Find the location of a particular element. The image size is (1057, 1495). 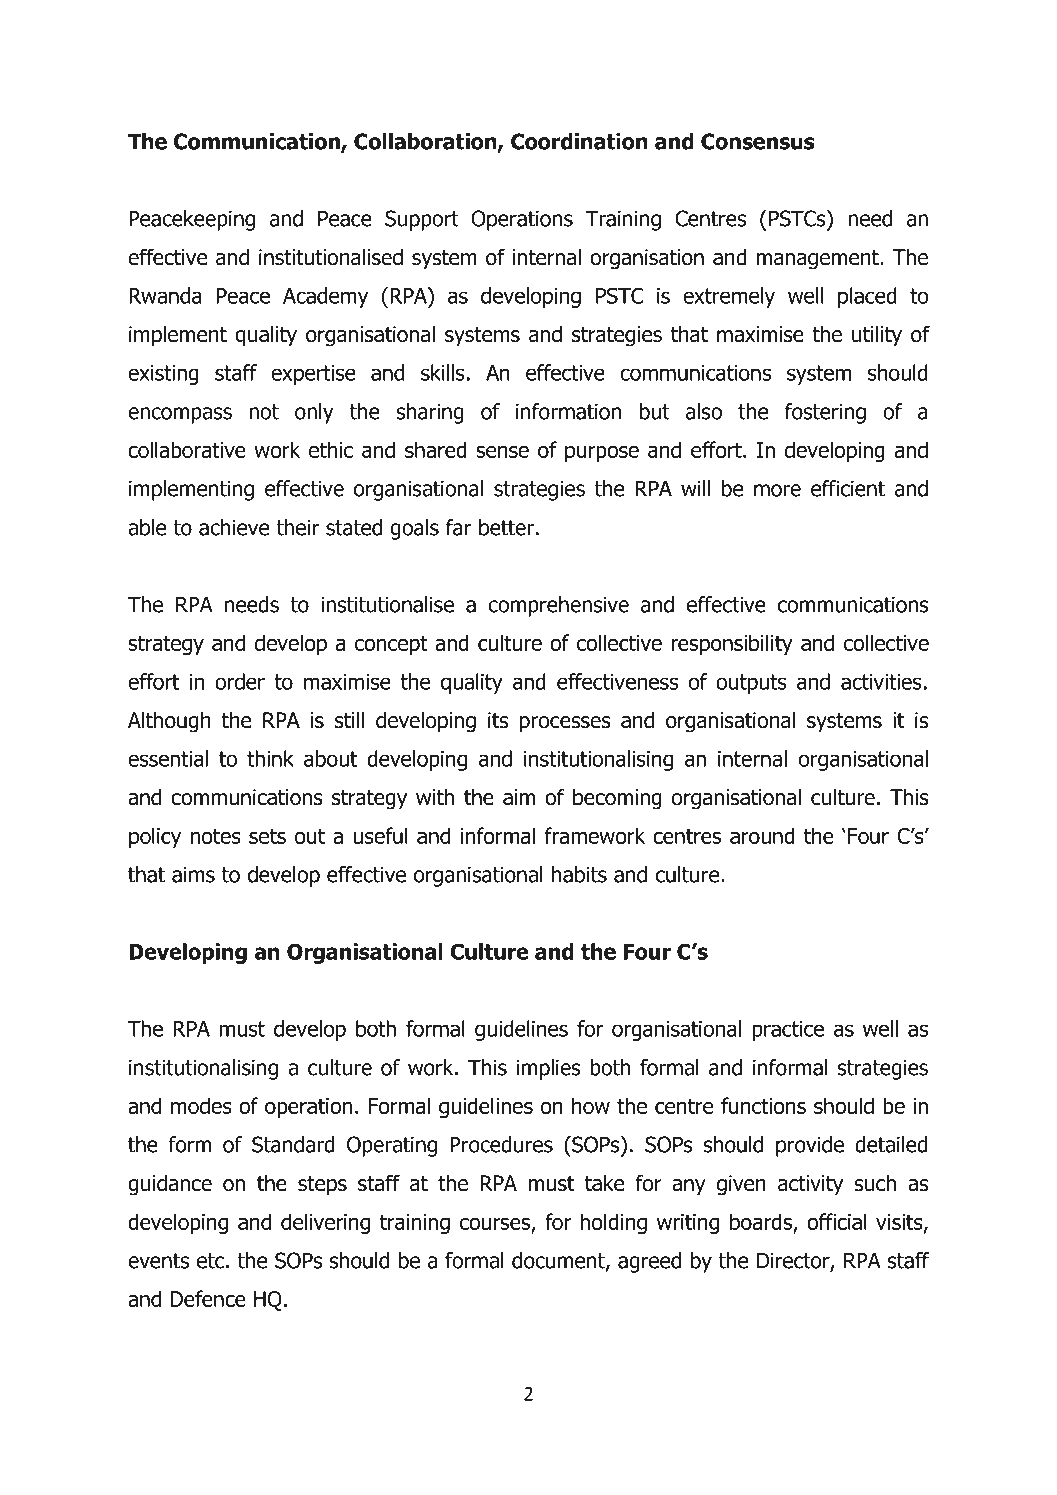

around is located at coordinates (762, 835).
